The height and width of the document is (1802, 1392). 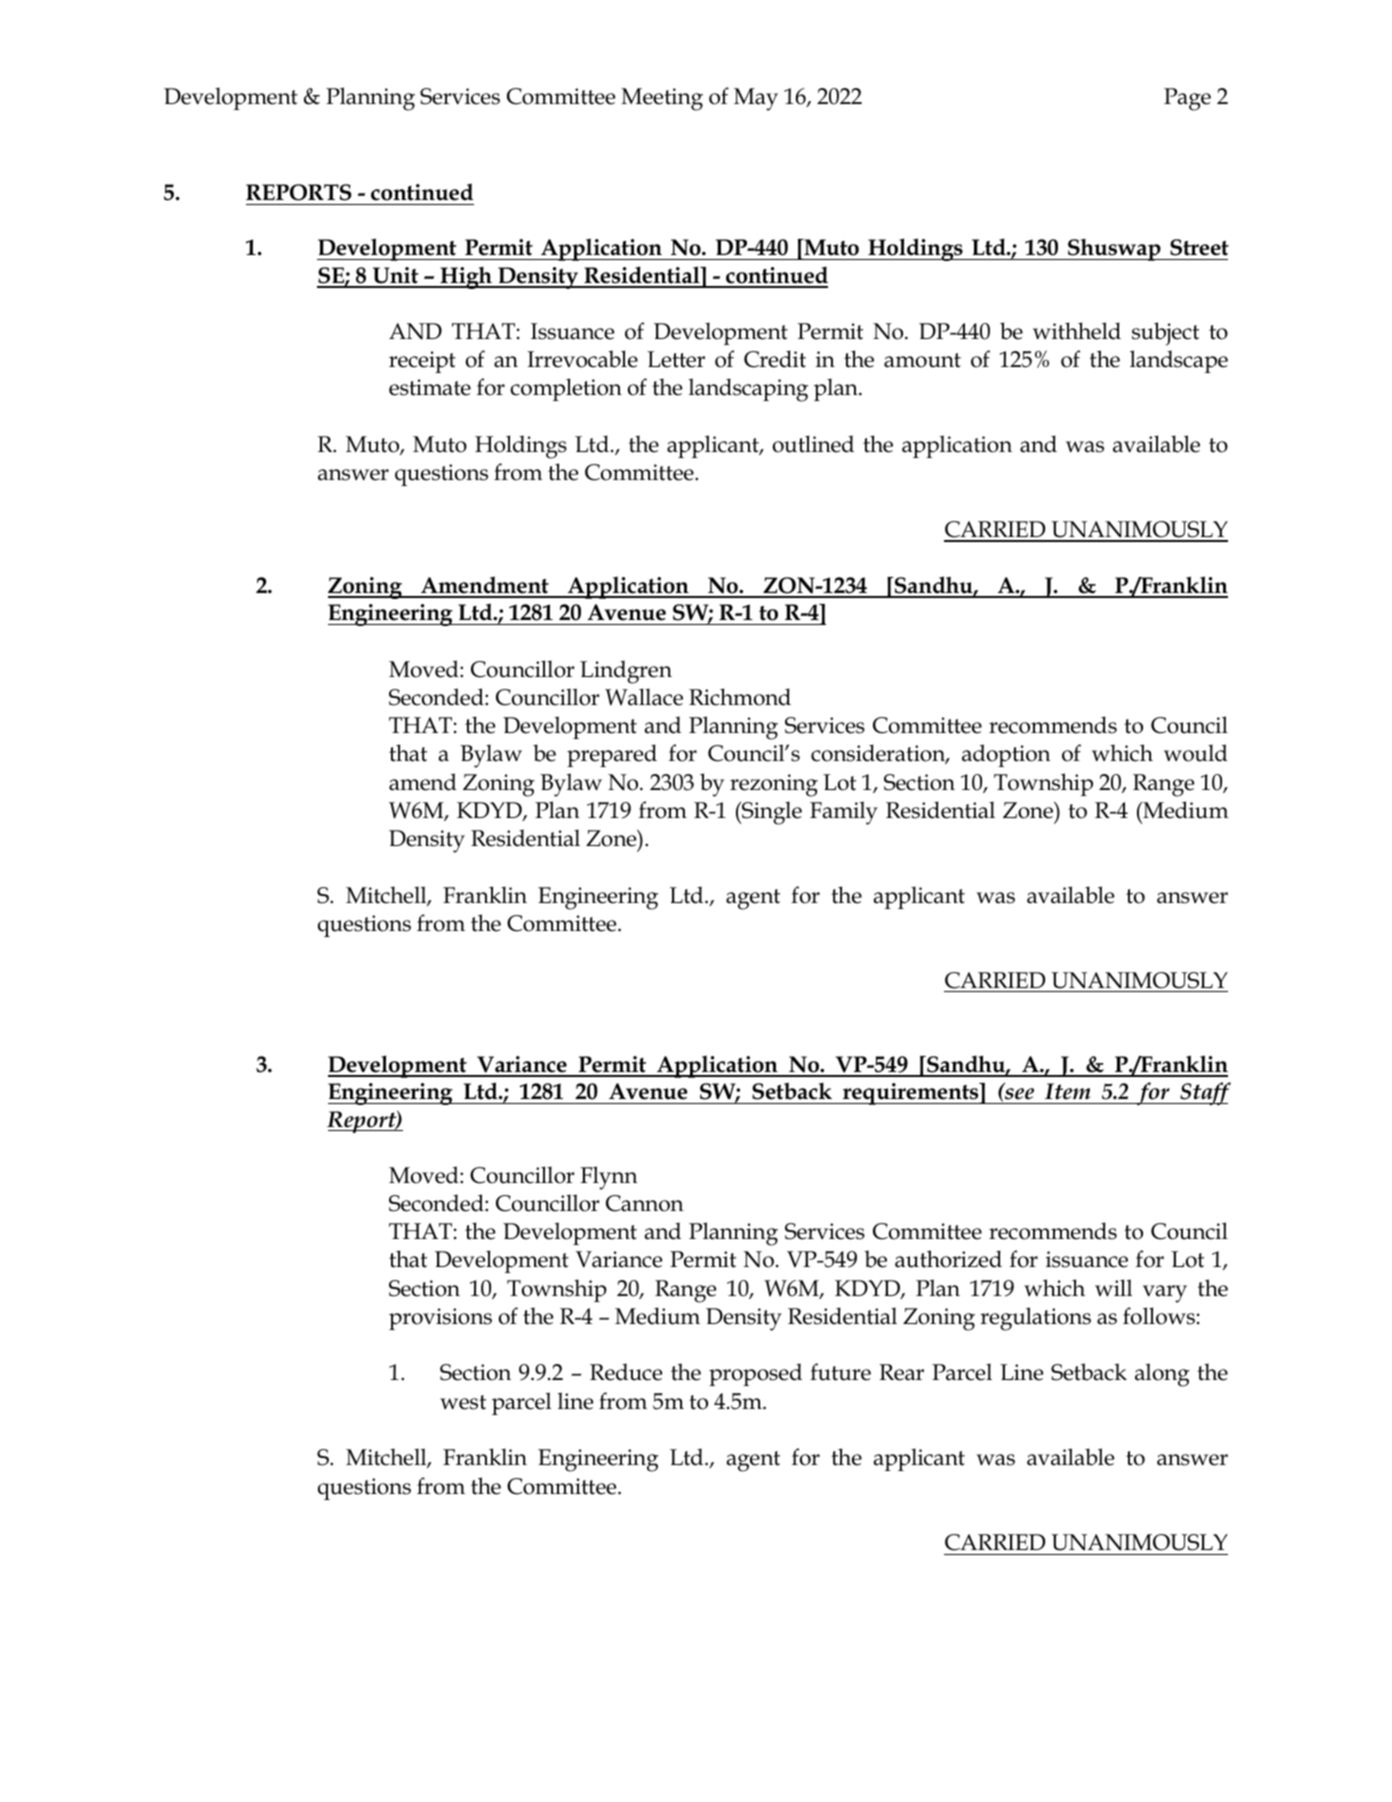 What do you see at coordinates (463, 1402) in the document?
I see `west` at bounding box center [463, 1402].
